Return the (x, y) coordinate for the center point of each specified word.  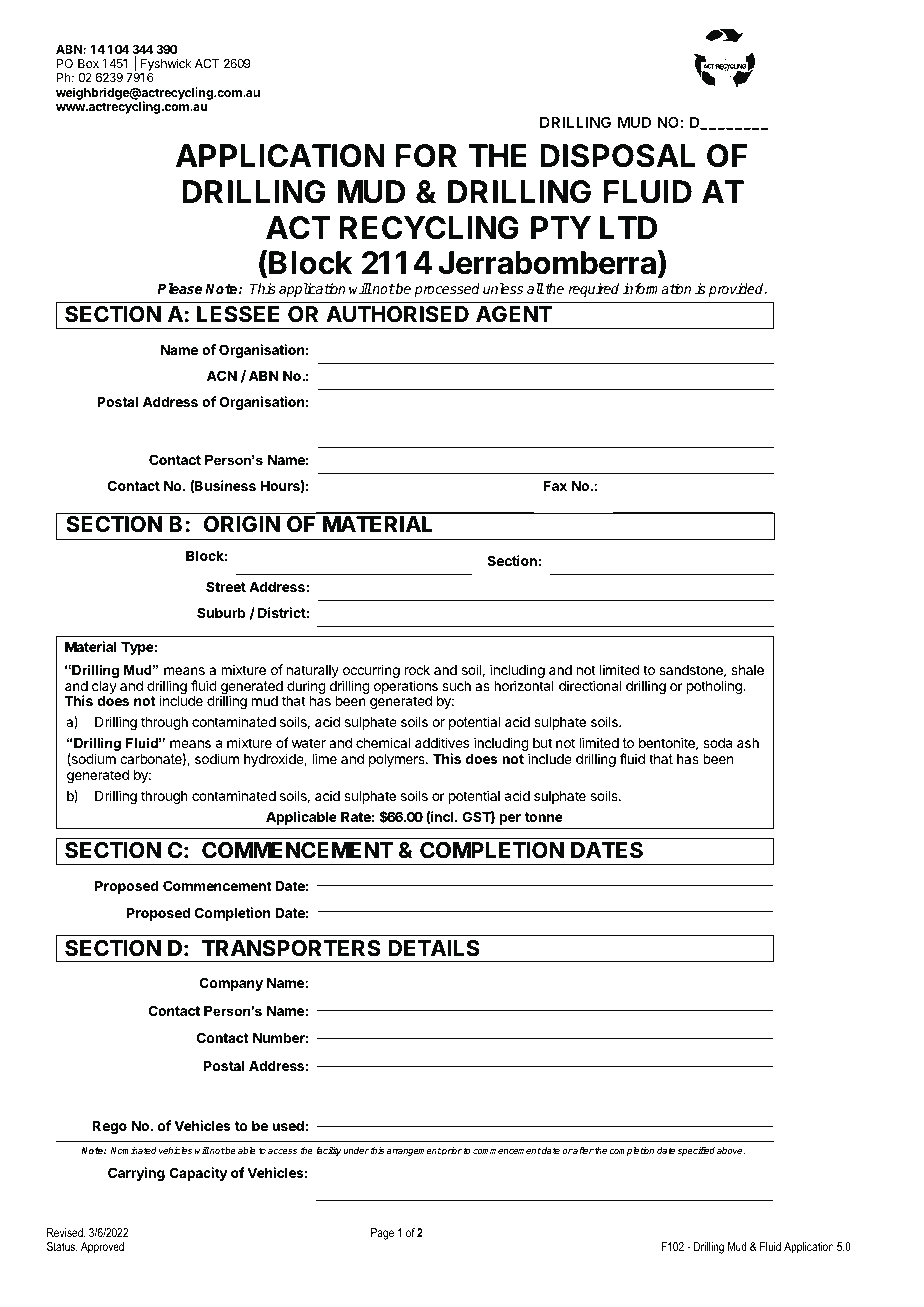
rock (417, 670)
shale (747, 670)
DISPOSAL (617, 156)
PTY (561, 227)
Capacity (198, 1174)
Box (88, 63)
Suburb (221, 612)
